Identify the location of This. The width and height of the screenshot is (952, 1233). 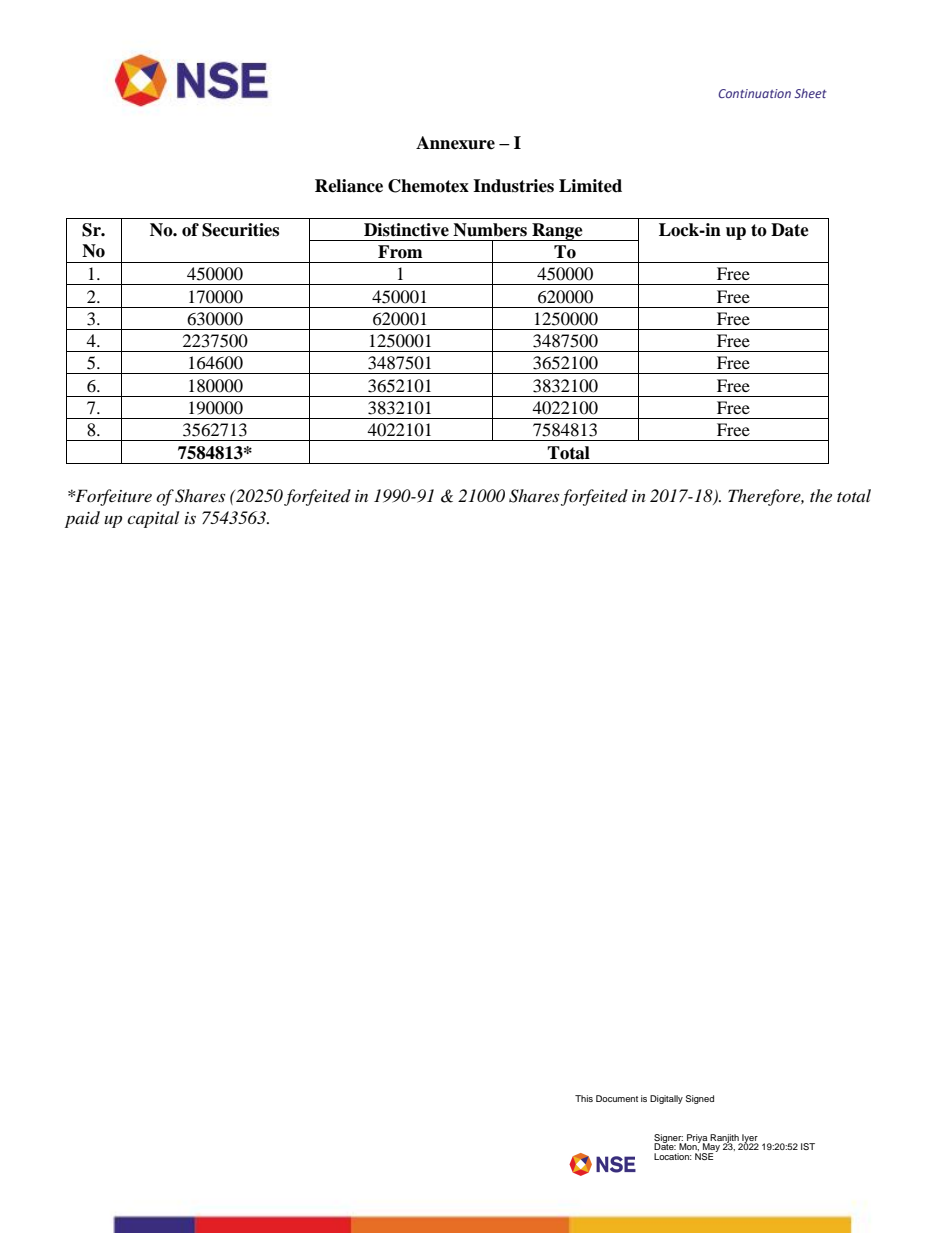
(584, 1098).
